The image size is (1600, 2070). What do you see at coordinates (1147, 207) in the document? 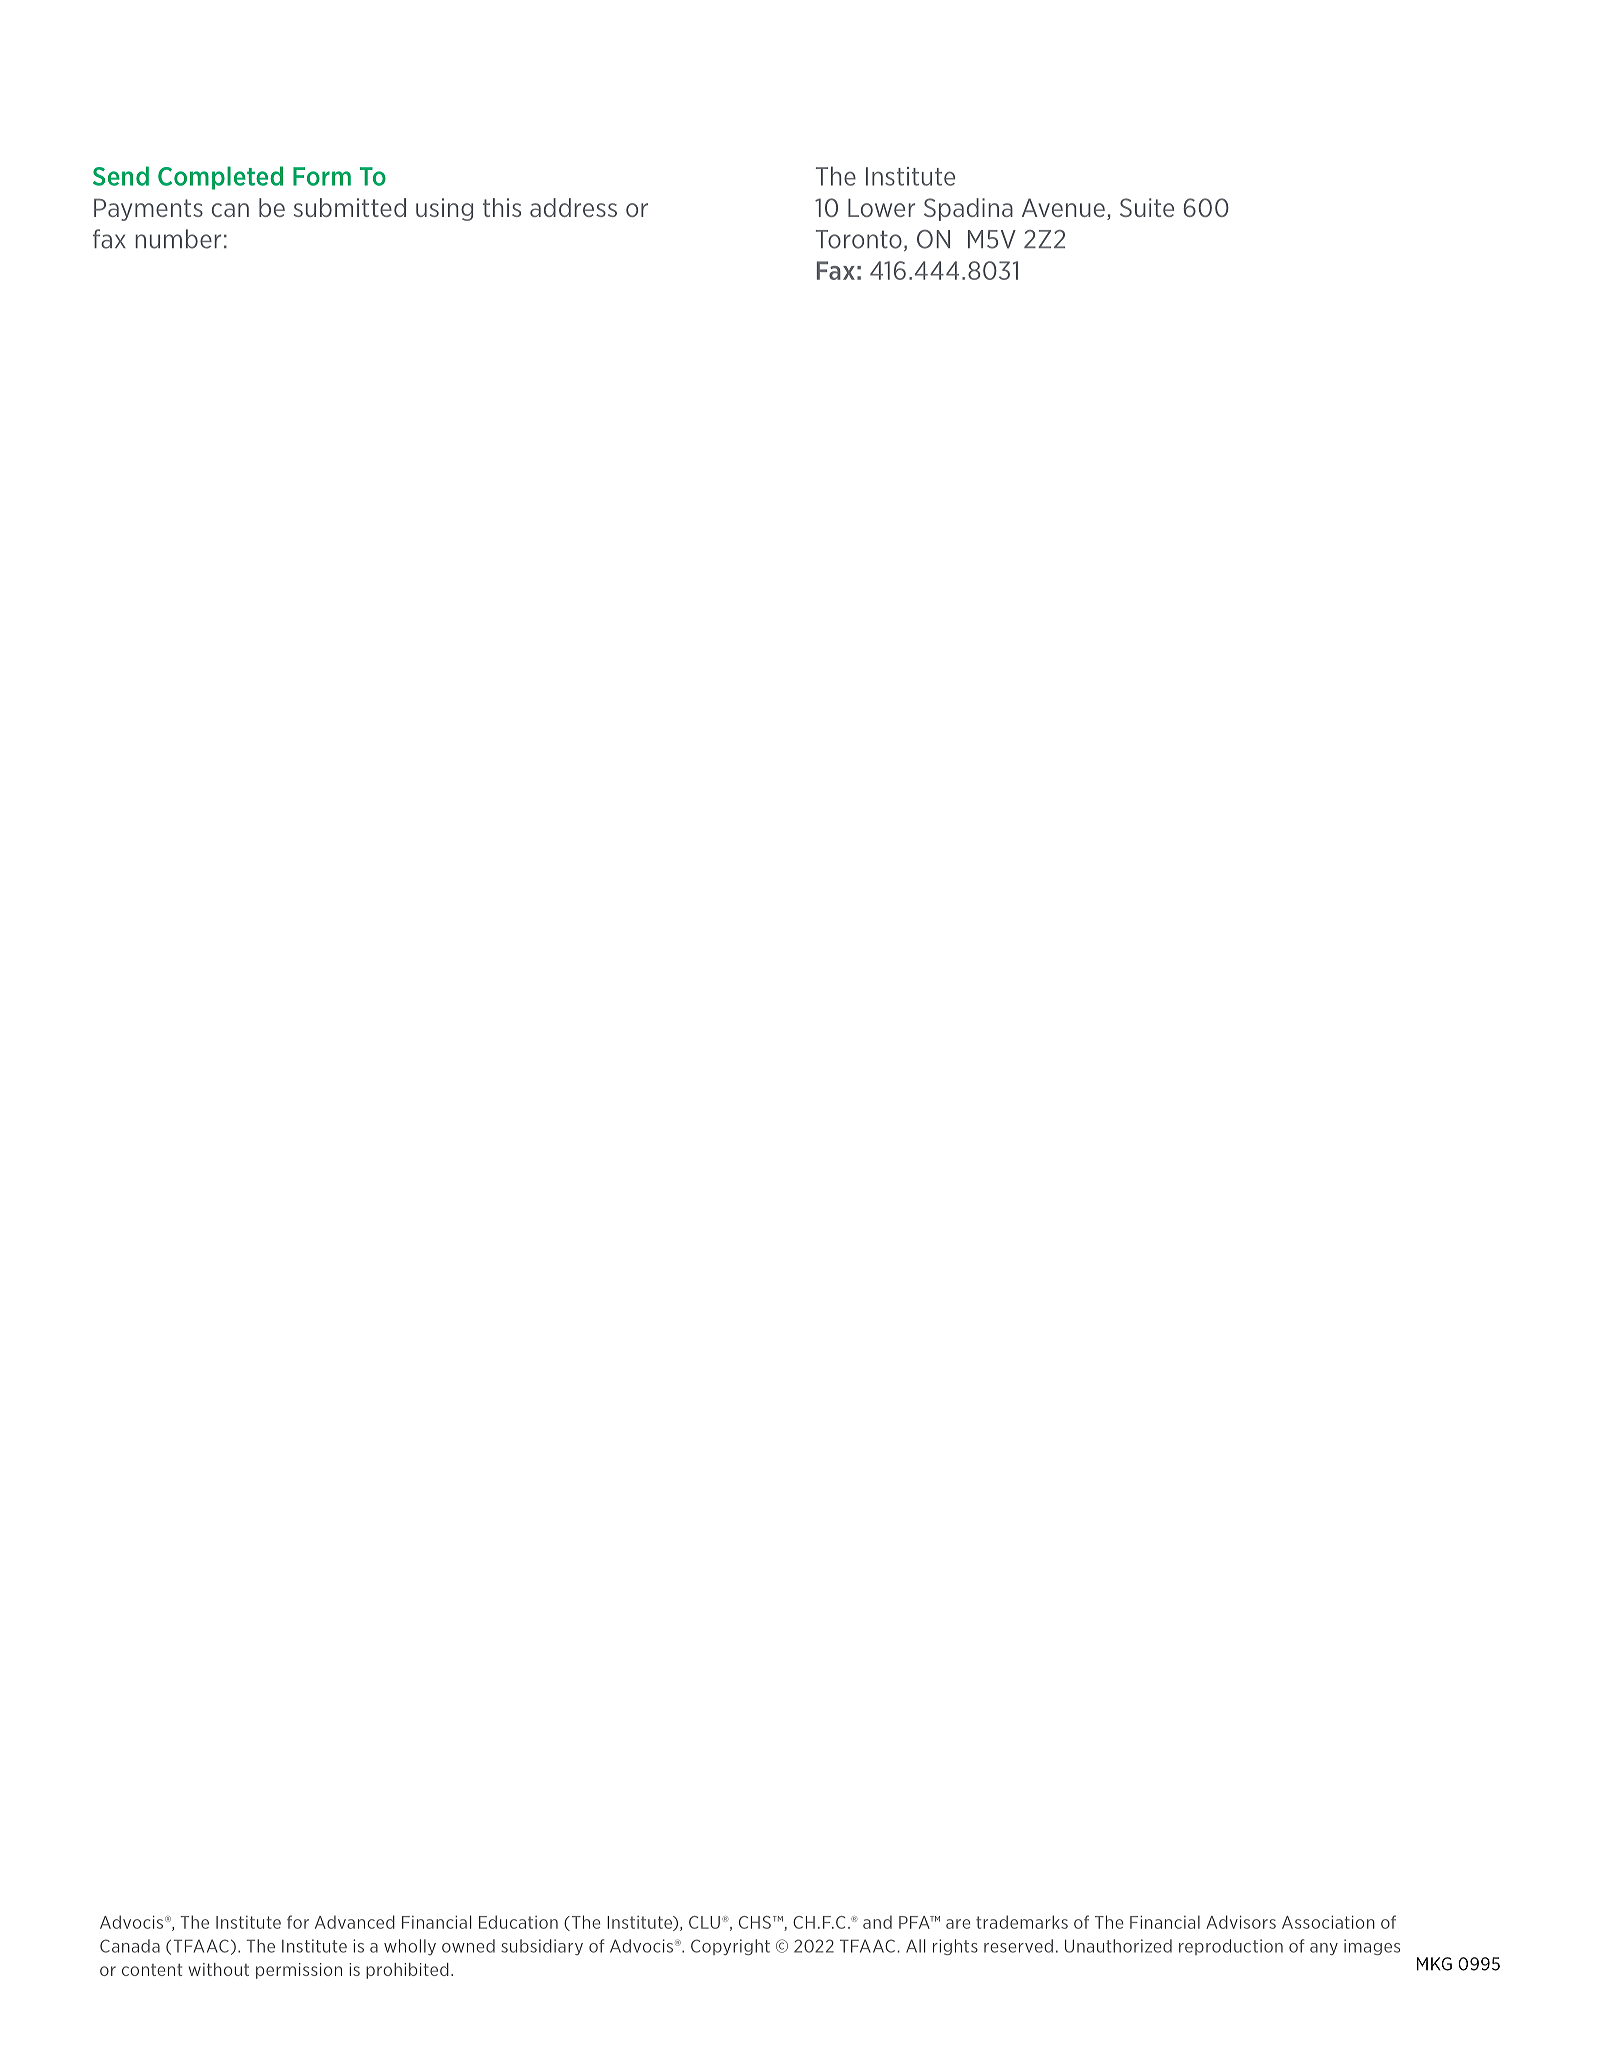
I see `Suite` at bounding box center [1147, 207].
